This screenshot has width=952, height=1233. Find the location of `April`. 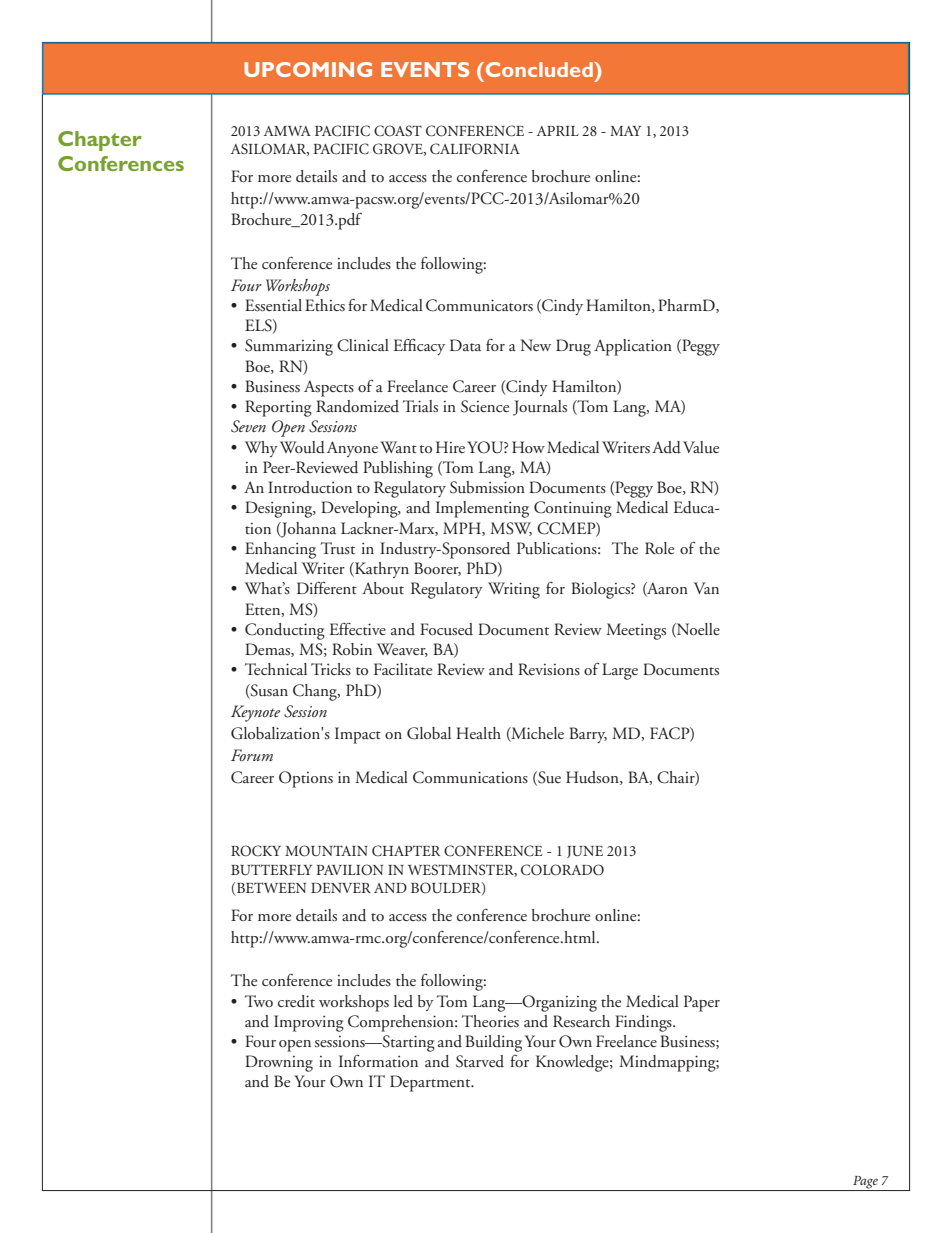

April is located at coordinates (558, 131).
